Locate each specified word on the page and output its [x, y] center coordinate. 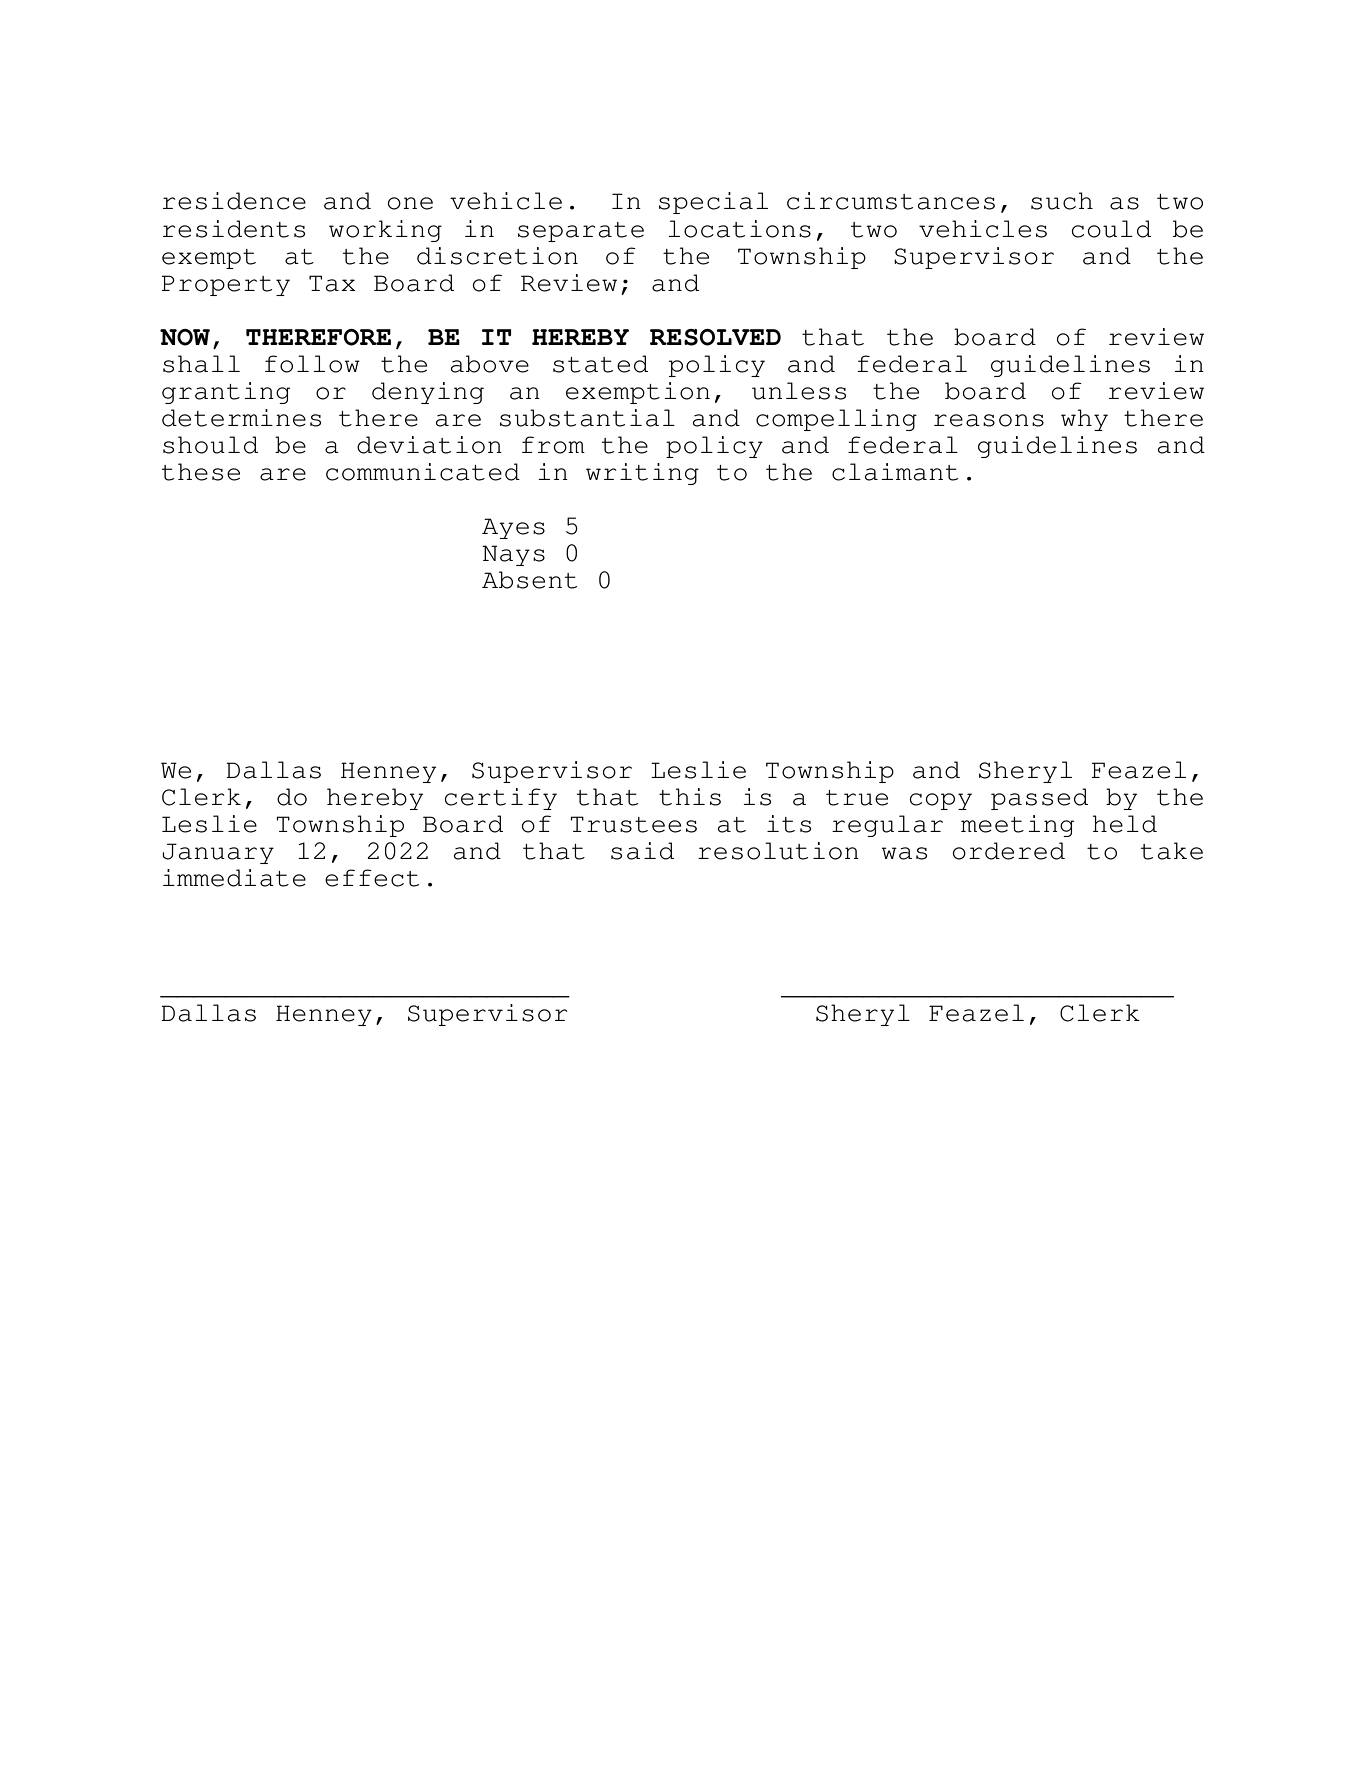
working [385, 231]
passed [1039, 799]
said [642, 851]
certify [501, 799]
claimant [895, 472]
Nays [513, 555]
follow [312, 364]
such [1062, 201]
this [690, 797]
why [1084, 420]
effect [372, 878]
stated [600, 364]
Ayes [513, 528]
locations [739, 229]
